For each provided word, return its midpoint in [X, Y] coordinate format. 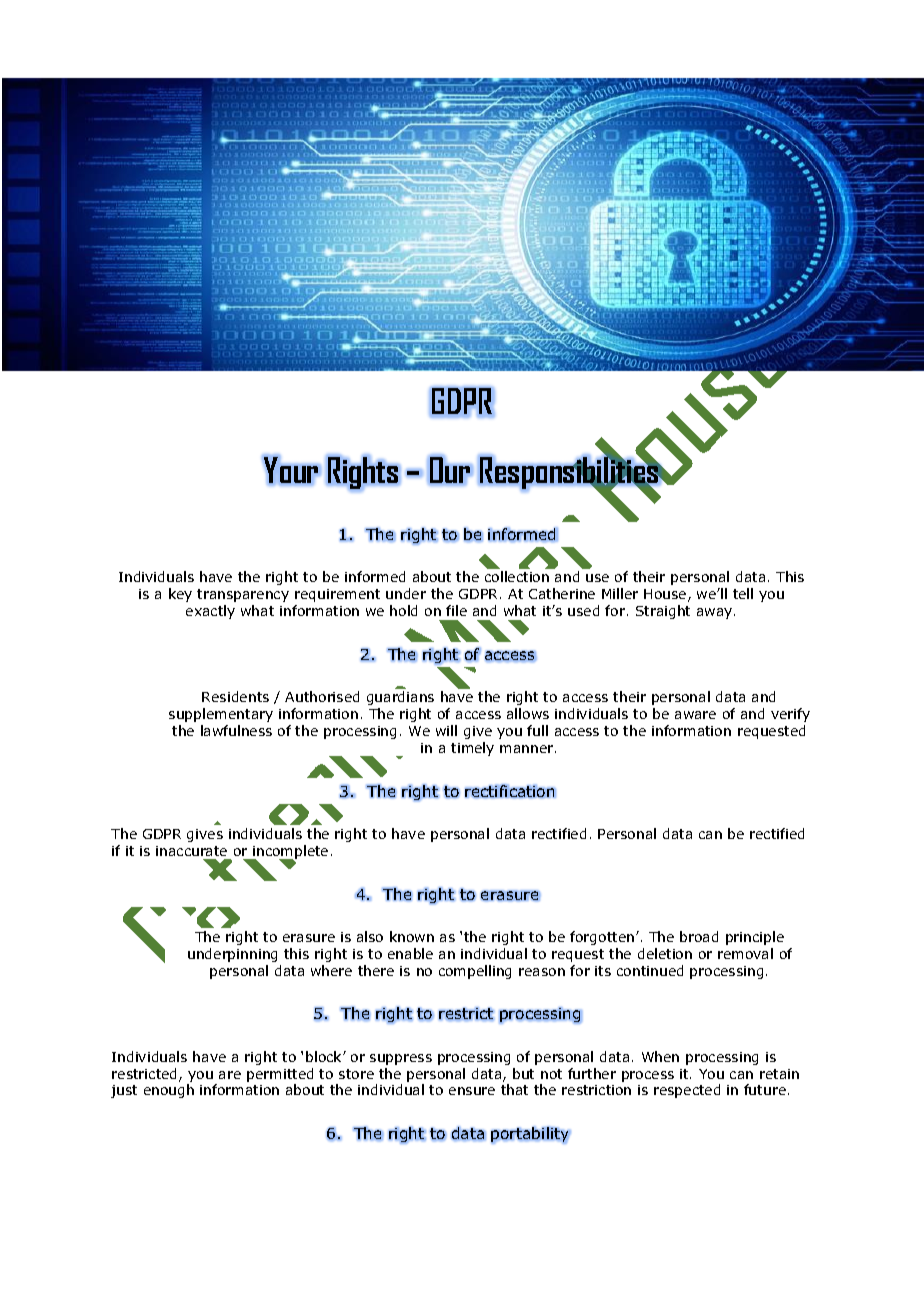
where [331, 970]
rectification [510, 791]
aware [695, 715]
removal [745, 953]
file [456, 610]
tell [743, 593]
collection [517, 576]
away [716, 613]
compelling [475, 972]
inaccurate [191, 851]
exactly [210, 612]
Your [291, 470]
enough [169, 1091]
